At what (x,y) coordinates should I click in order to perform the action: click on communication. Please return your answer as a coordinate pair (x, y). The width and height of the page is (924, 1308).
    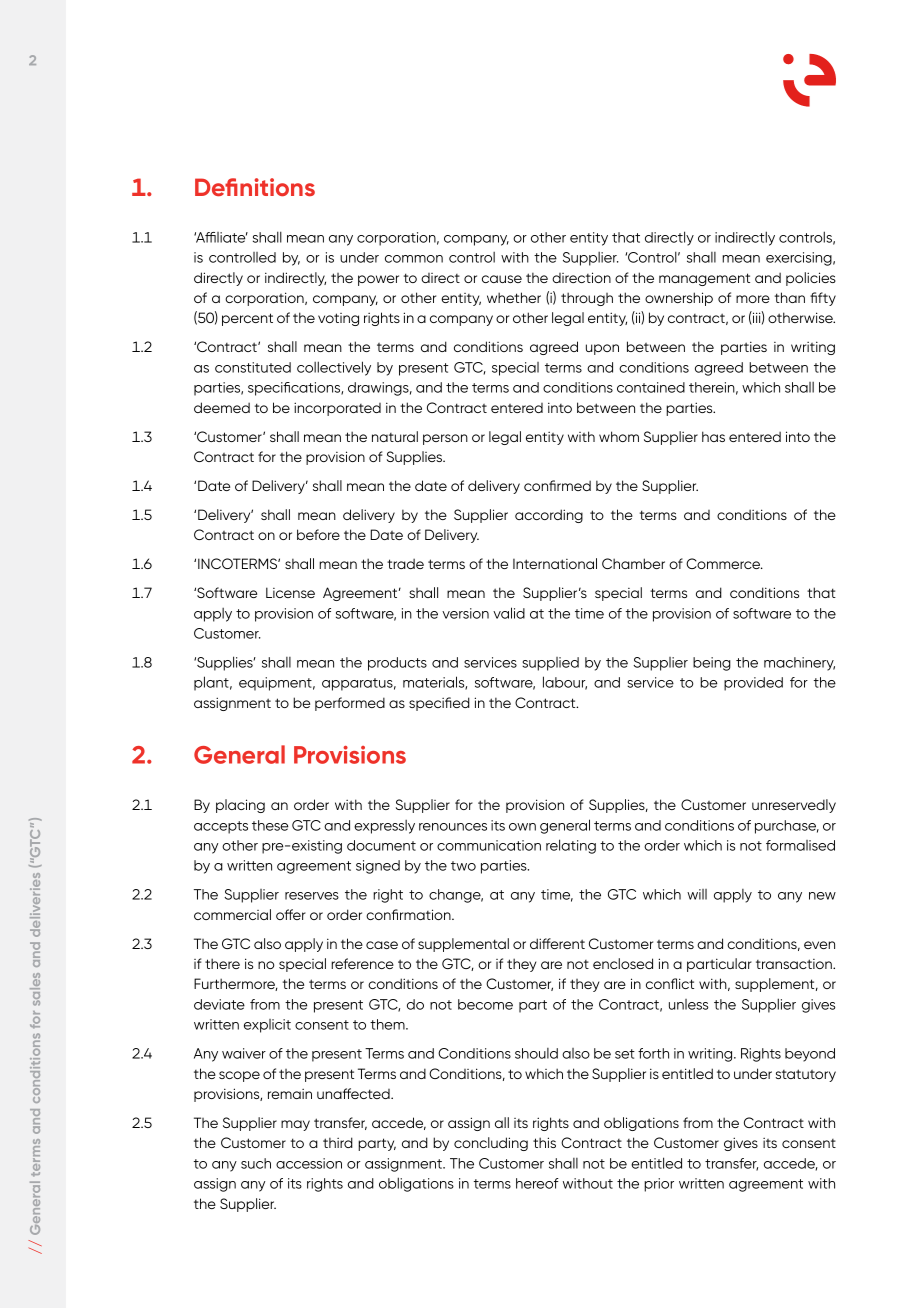
    Looking at the image, I should click on (489, 845).
